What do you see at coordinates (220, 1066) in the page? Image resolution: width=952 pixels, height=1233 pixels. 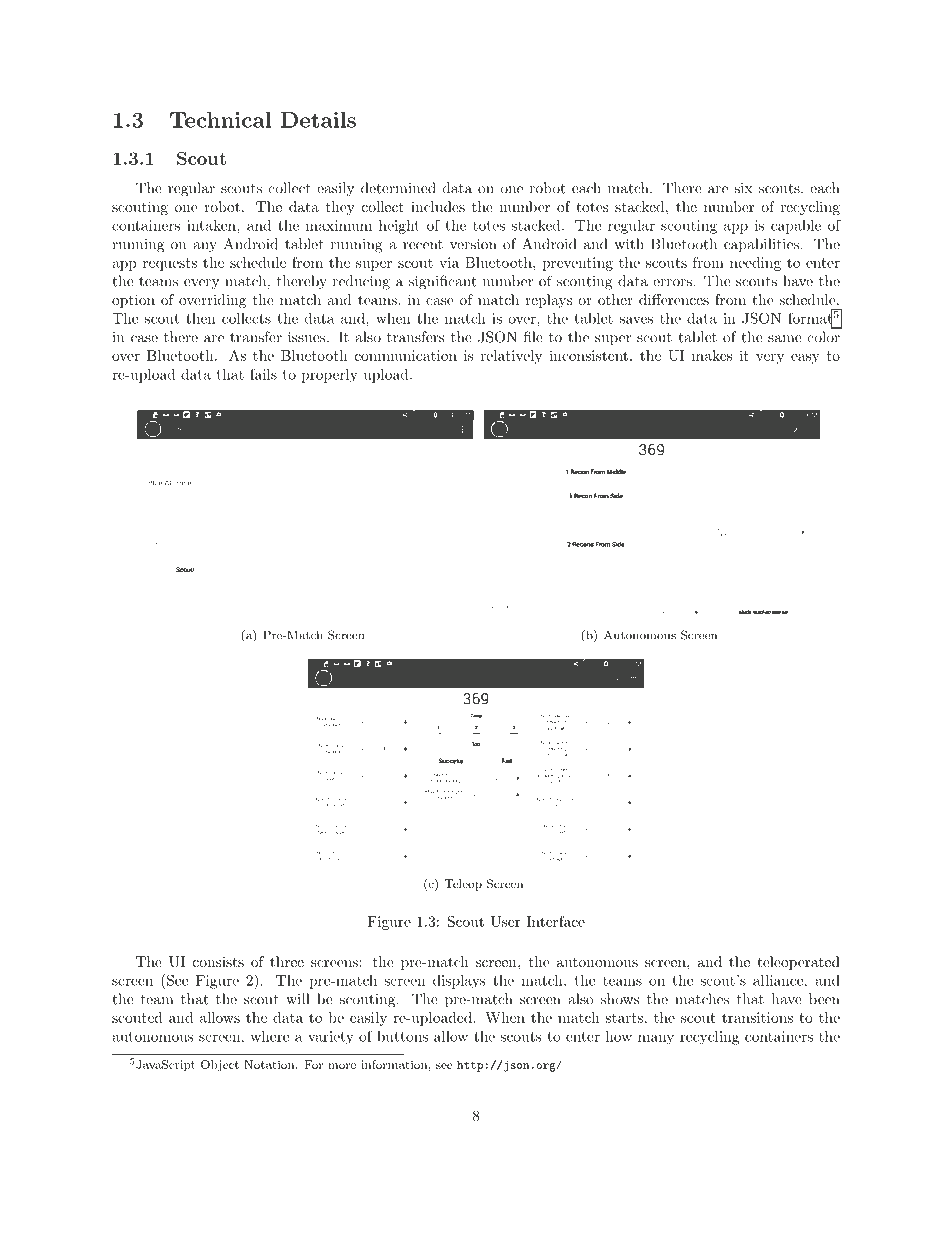 I see `Object` at bounding box center [220, 1066].
